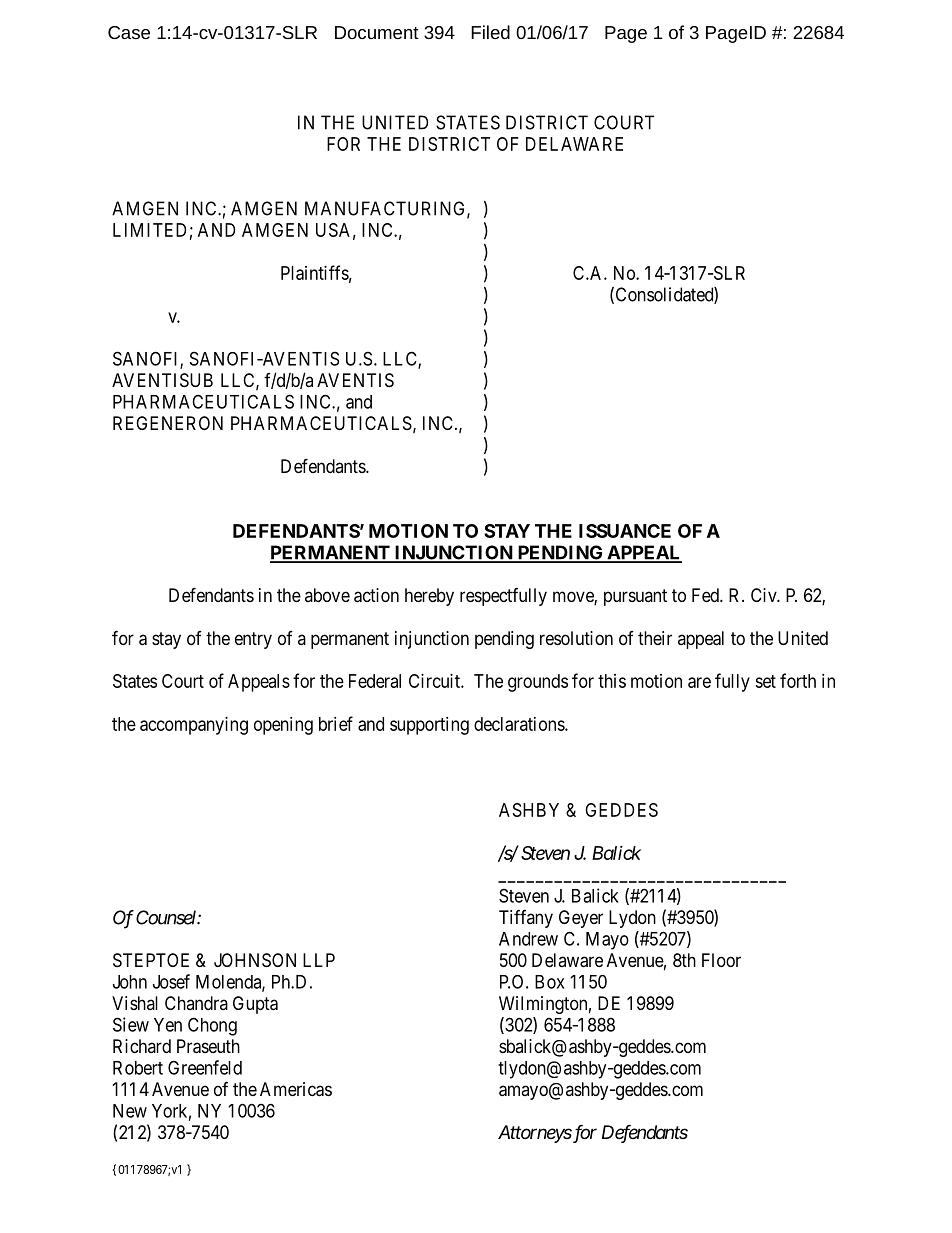 The image size is (952, 1233). What do you see at coordinates (429, 597) in the document?
I see `hereby` at bounding box center [429, 597].
